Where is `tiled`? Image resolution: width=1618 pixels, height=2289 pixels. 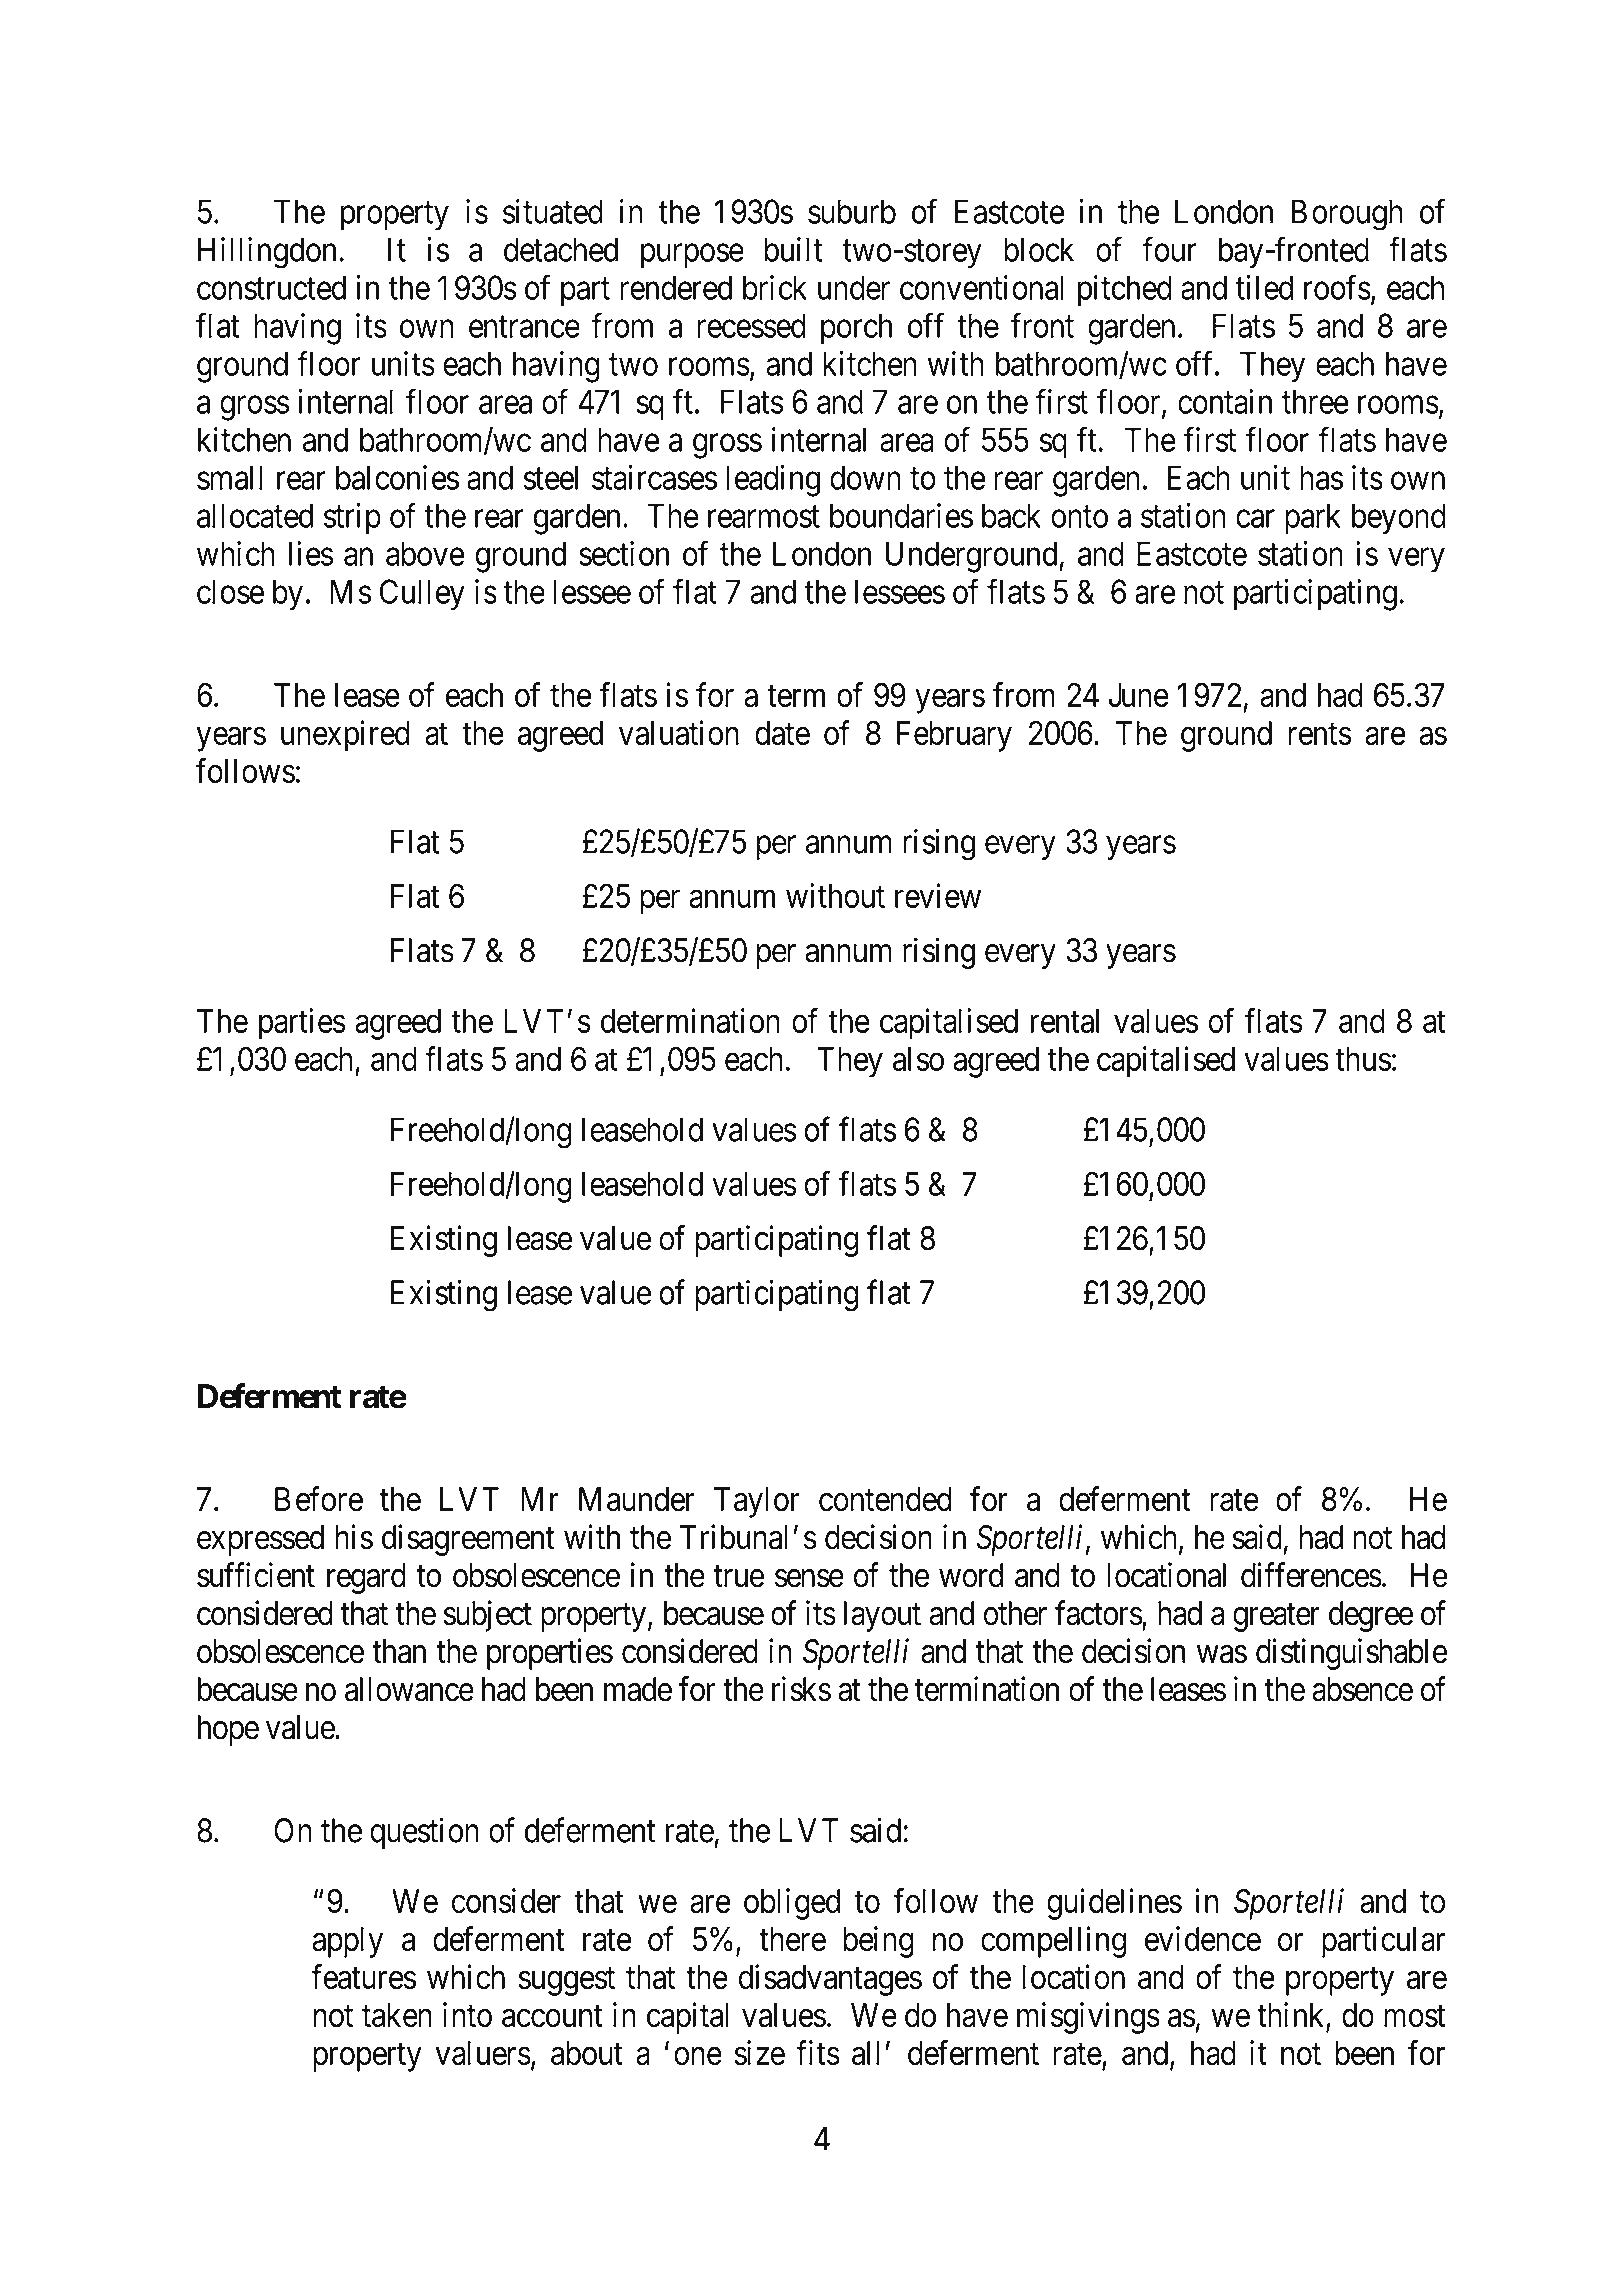 tiled is located at coordinates (1264, 287).
